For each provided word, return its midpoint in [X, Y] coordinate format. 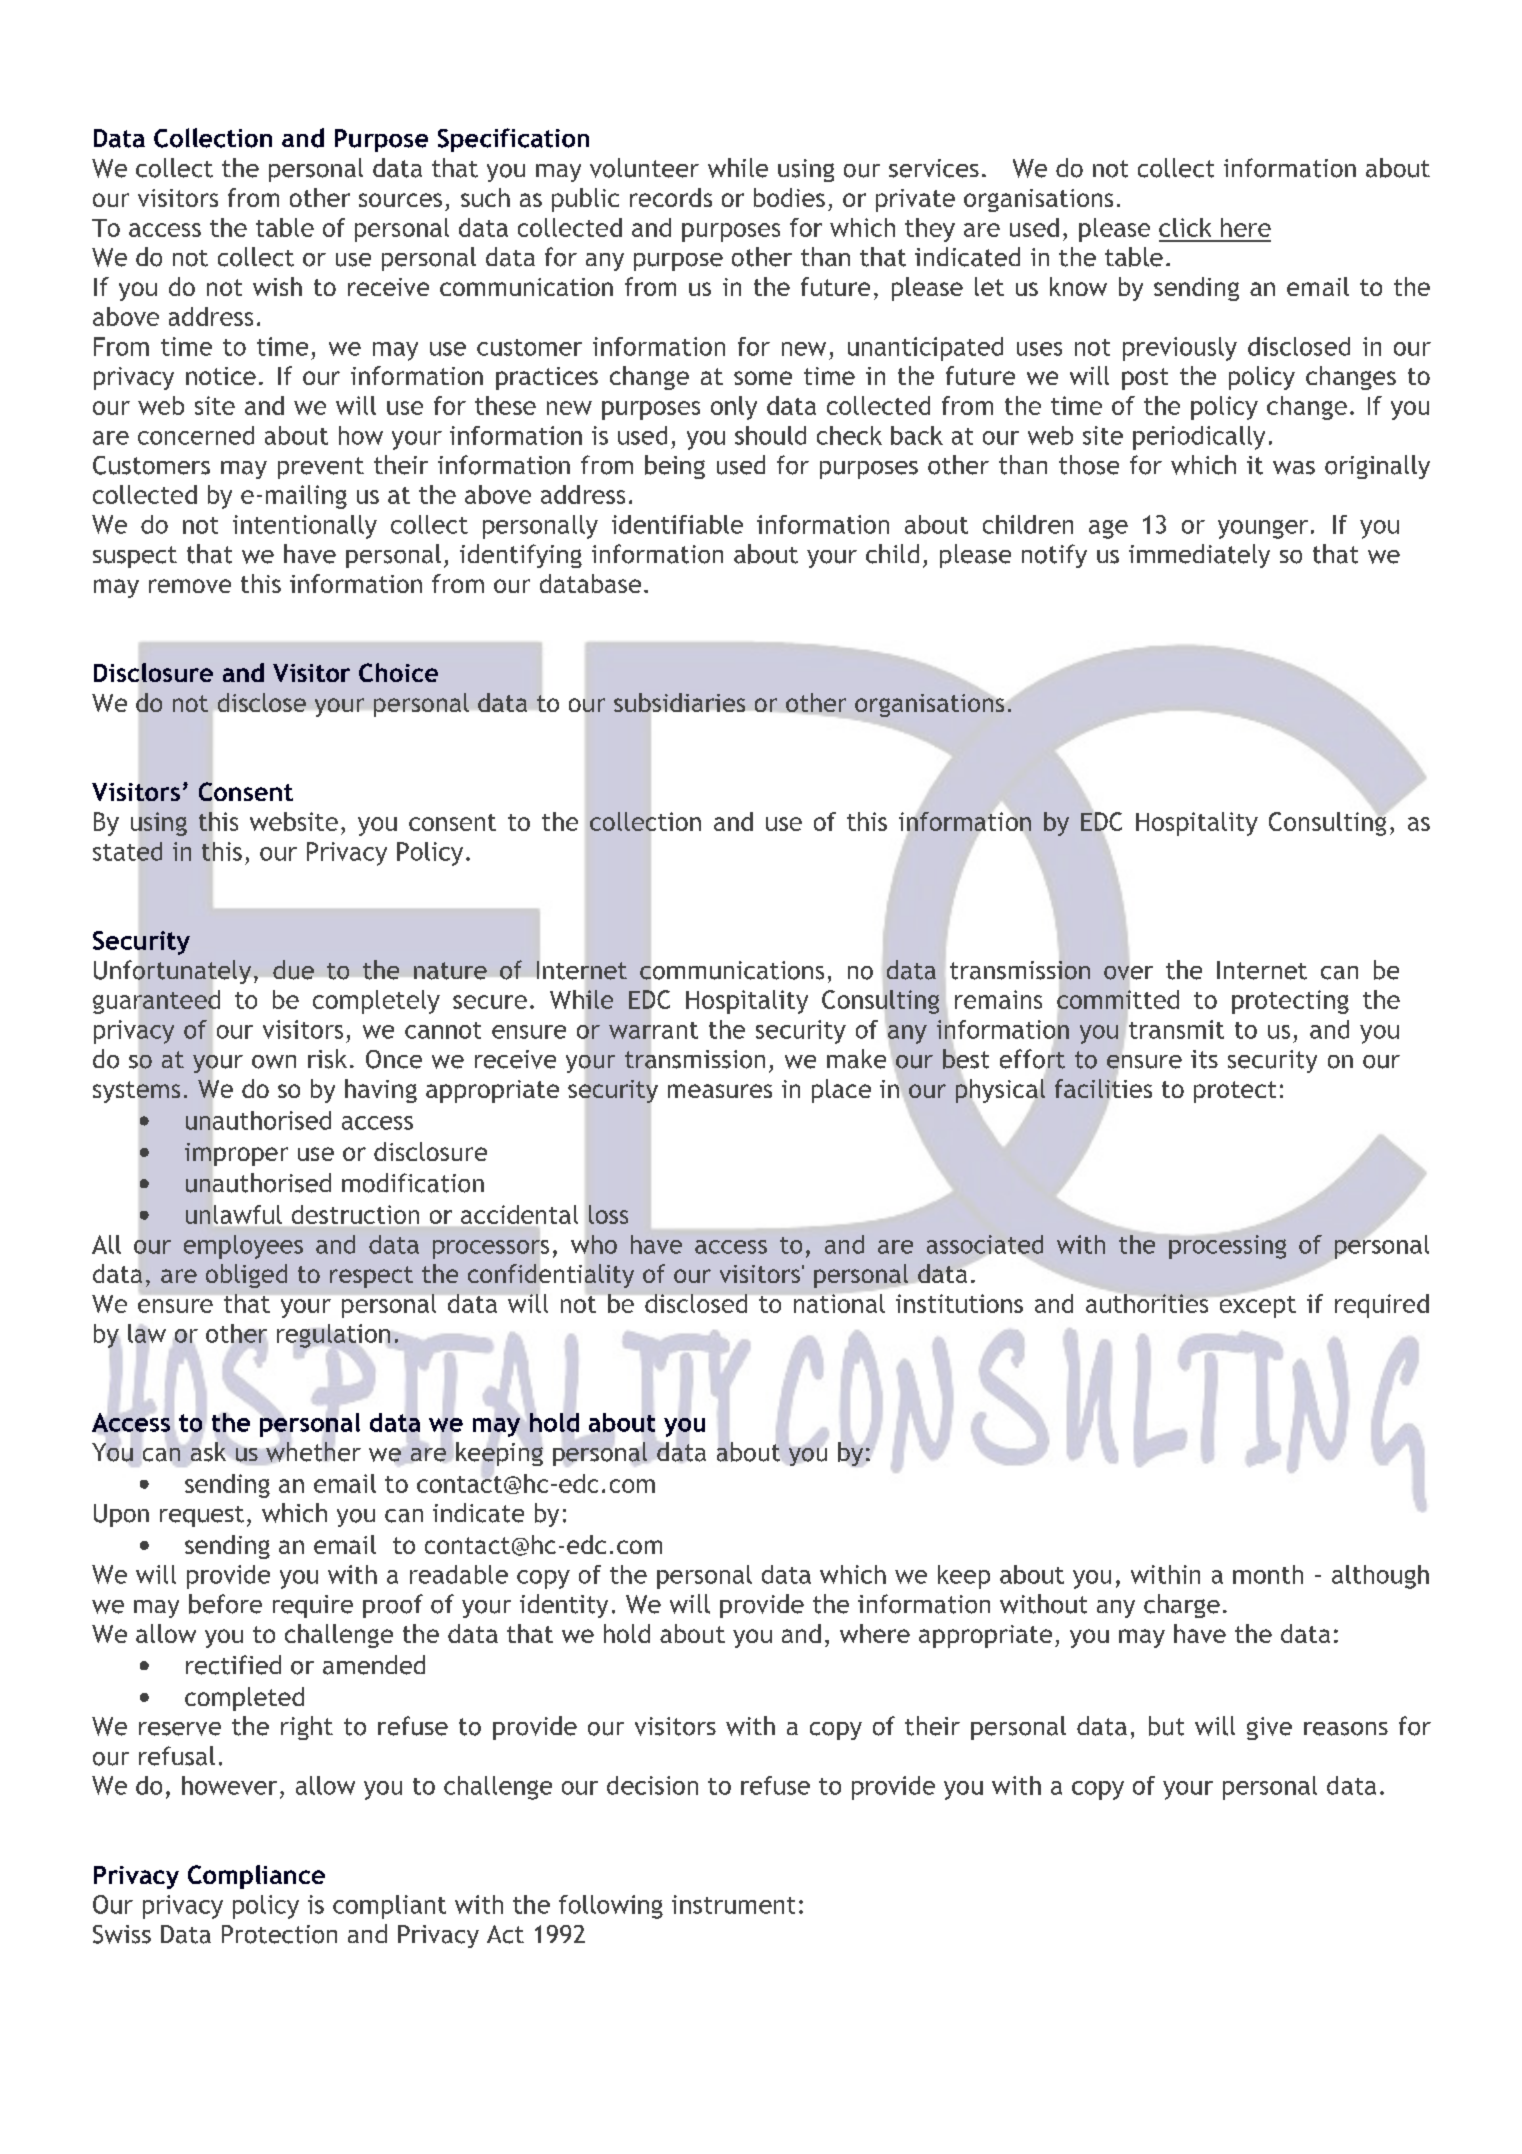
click [1185, 227]
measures [720, 1091]
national [838, 1302]
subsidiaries [679, 702]
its [1204, 1059]
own [274, 1062]
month [1268, 1574]
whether [313, 1452]
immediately [1199, 556]
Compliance [256, 1877]
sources [400, 200]
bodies [789, 197]
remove [190, 586]
